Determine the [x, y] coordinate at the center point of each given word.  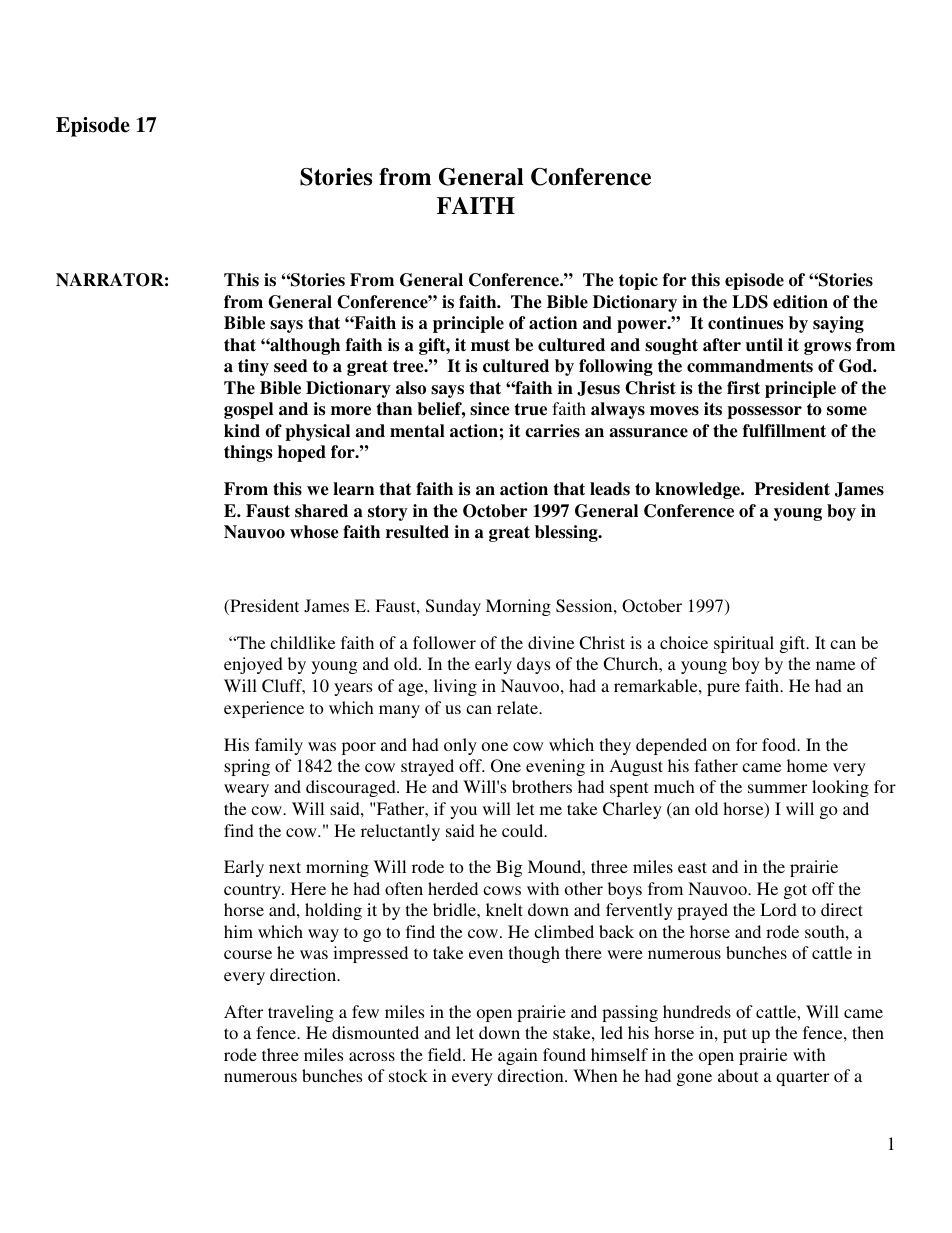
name [835, 665]
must [490, 345]
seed [291, 366]
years [353, 689]
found [564, 1054]
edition [800, 302]
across [372, 1056]
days [533, 665]
